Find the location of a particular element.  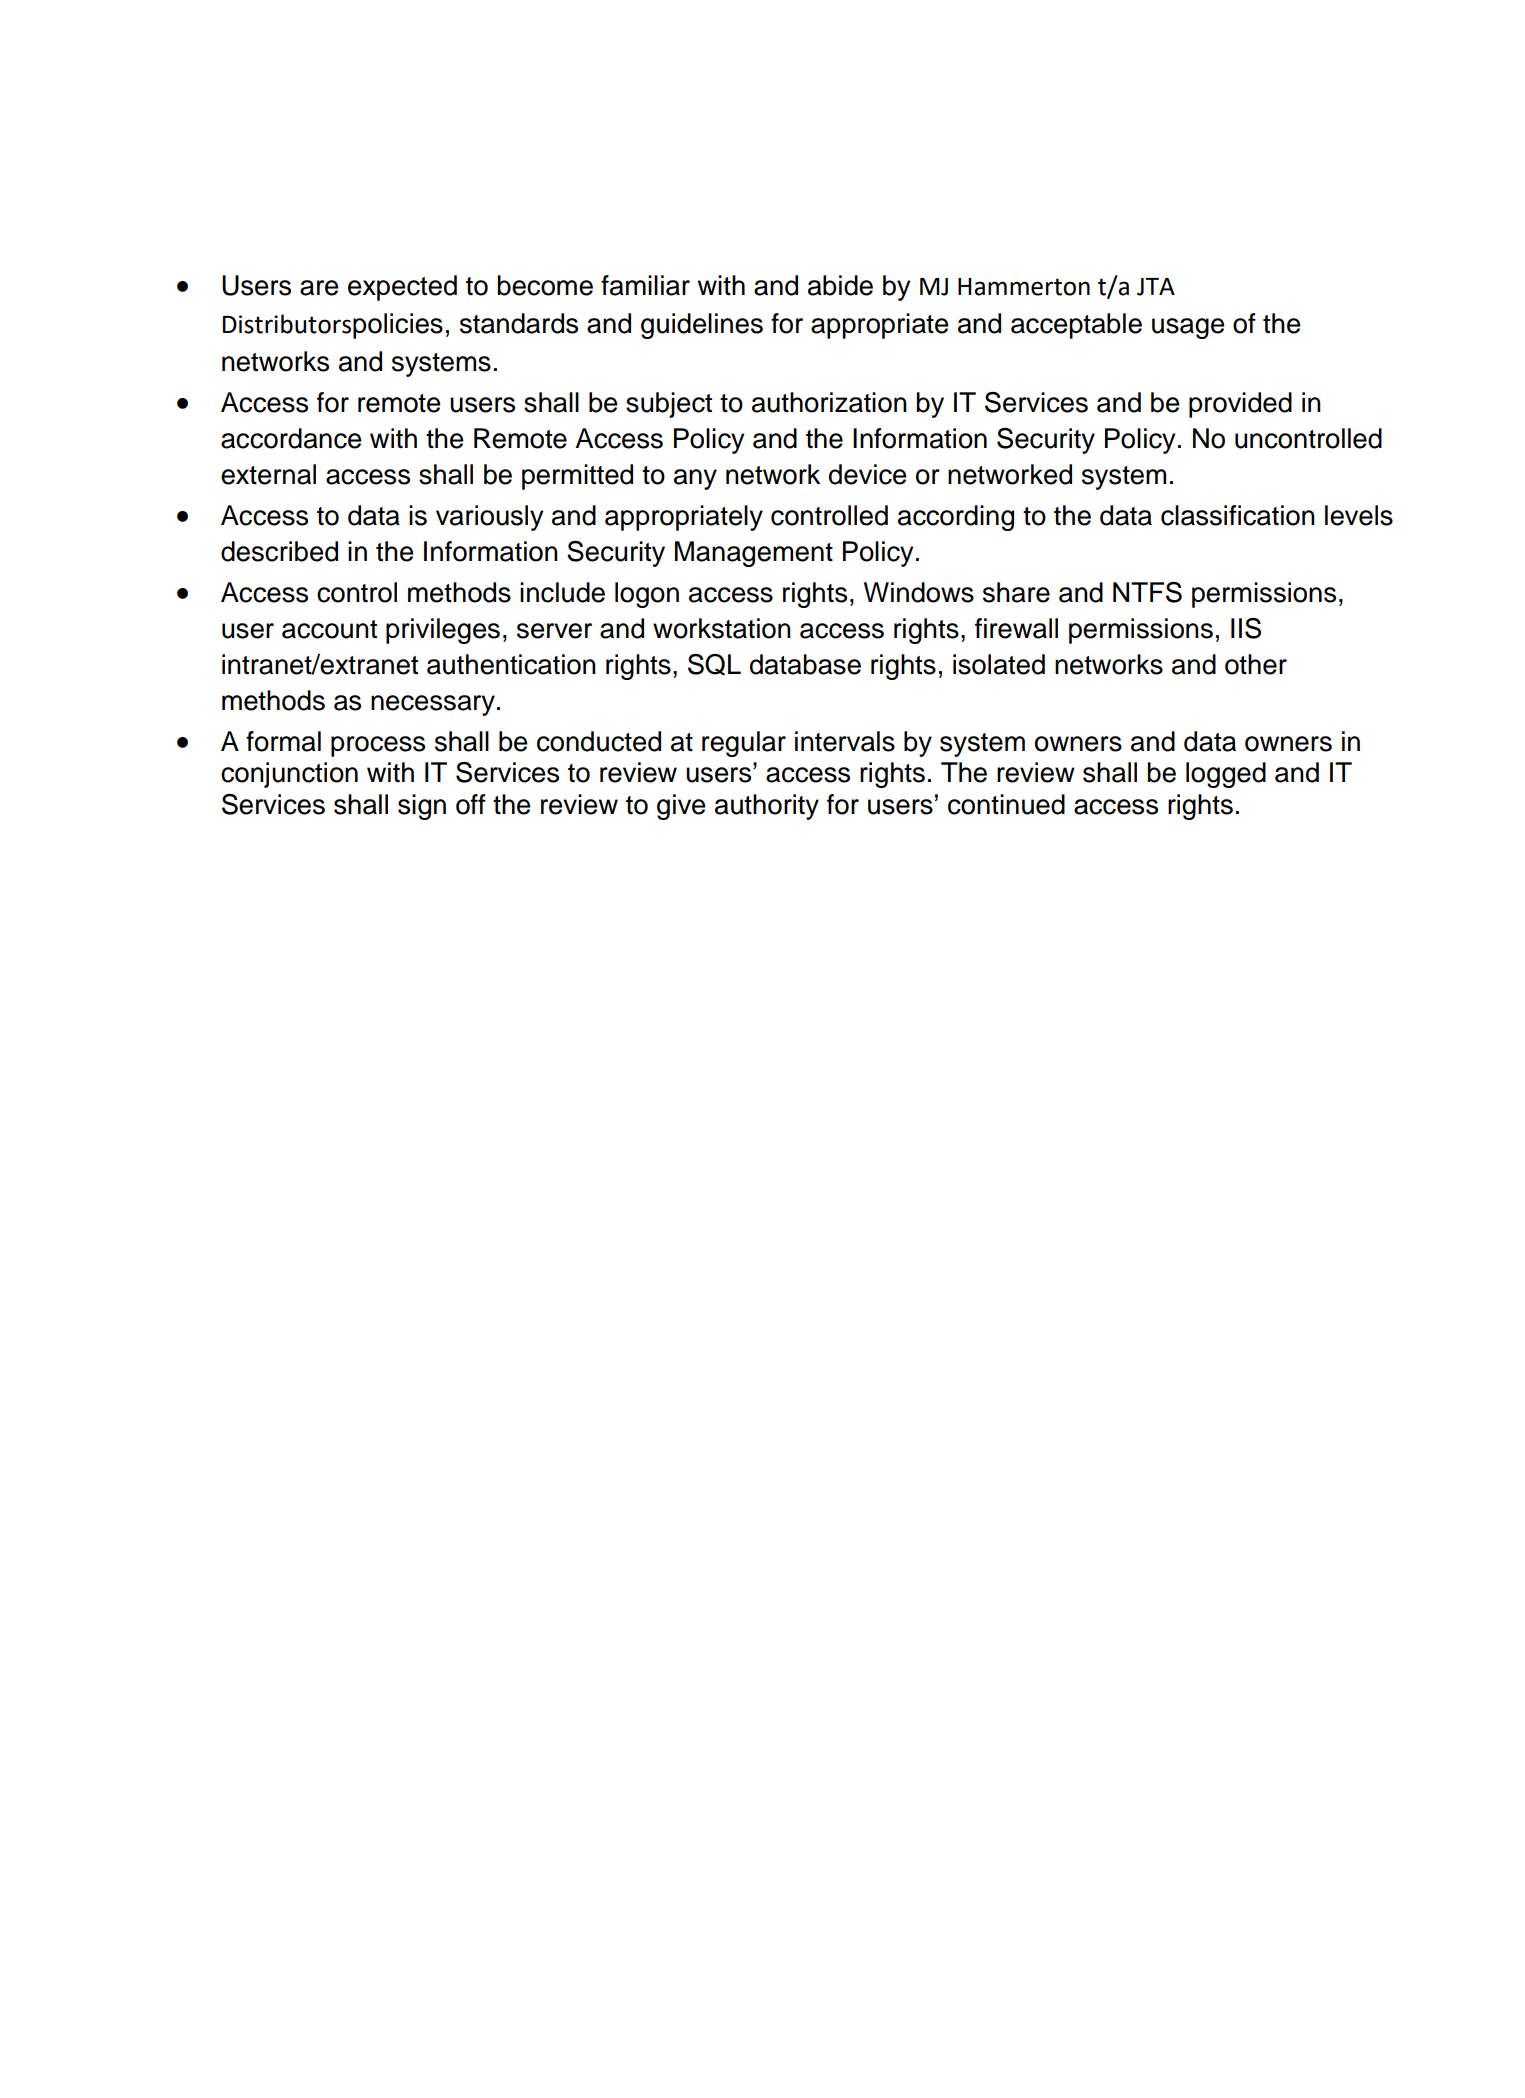

classification is located at coordinates (1238, 515).
